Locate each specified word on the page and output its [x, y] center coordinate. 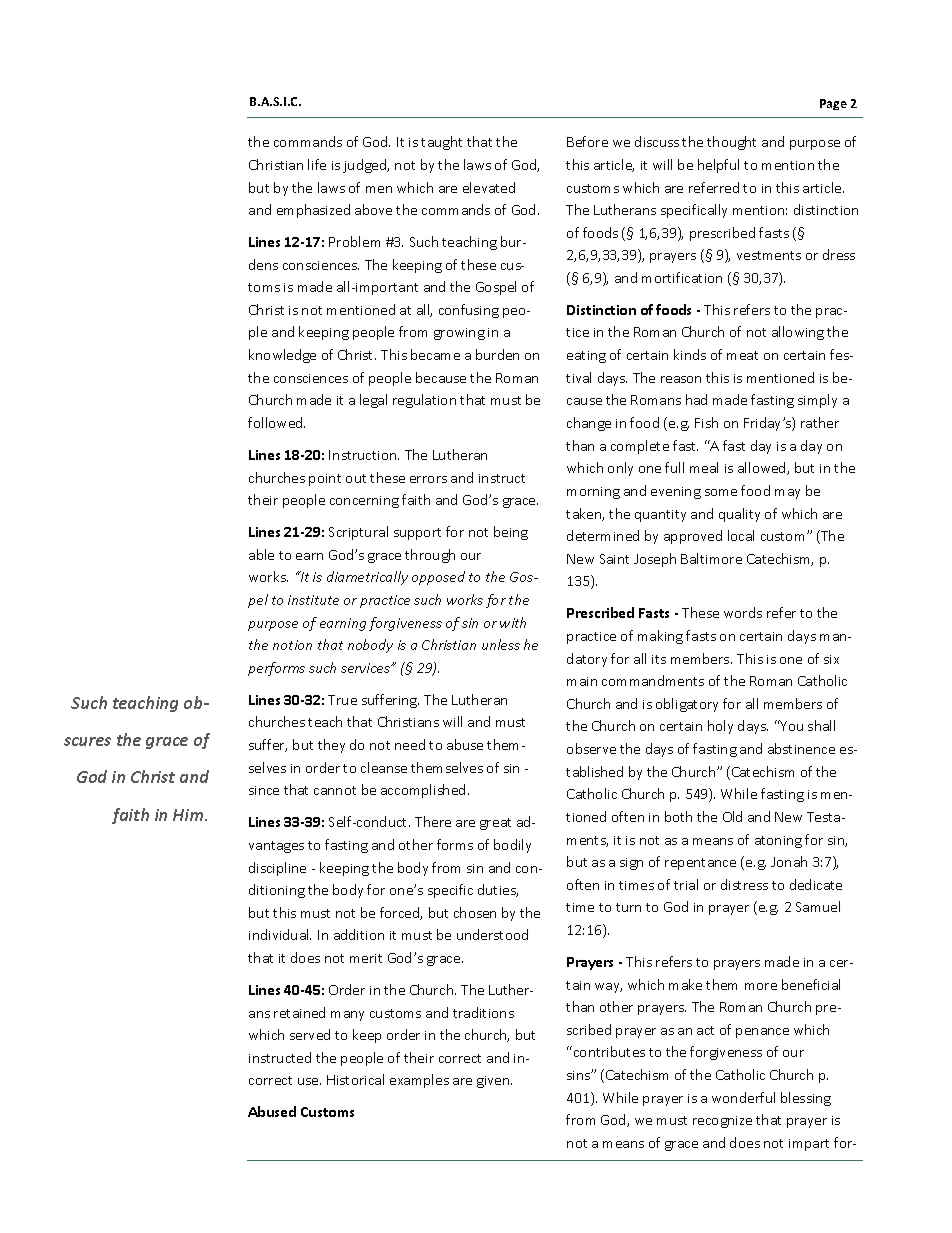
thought [731, 143]
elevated [489, 187]
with [513, 622]
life [317, 164]
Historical [355, 1079]
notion [292, 645]
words [743, 612]
